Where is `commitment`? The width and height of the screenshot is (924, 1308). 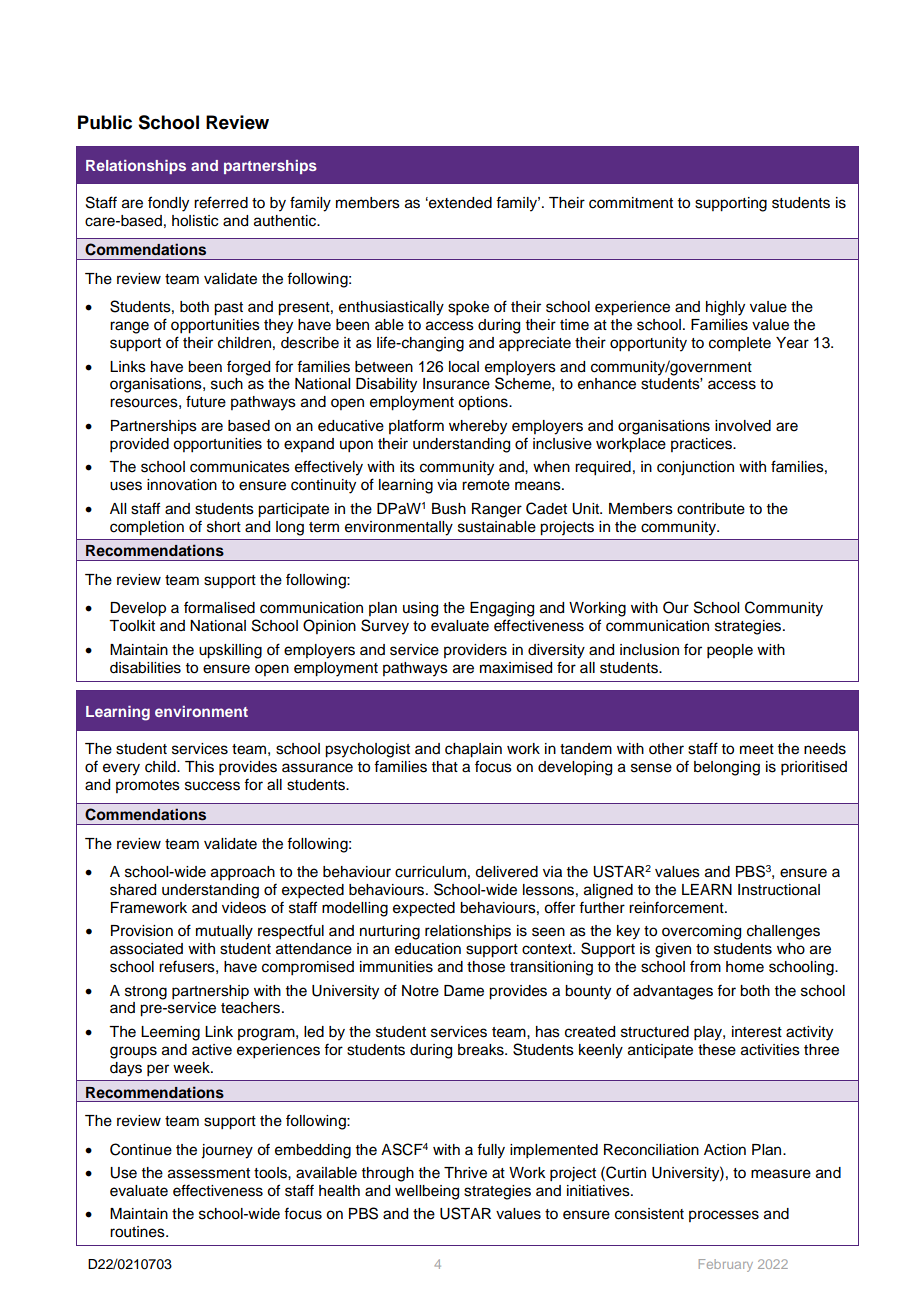
commitment is located at coordinates (631, 203).
